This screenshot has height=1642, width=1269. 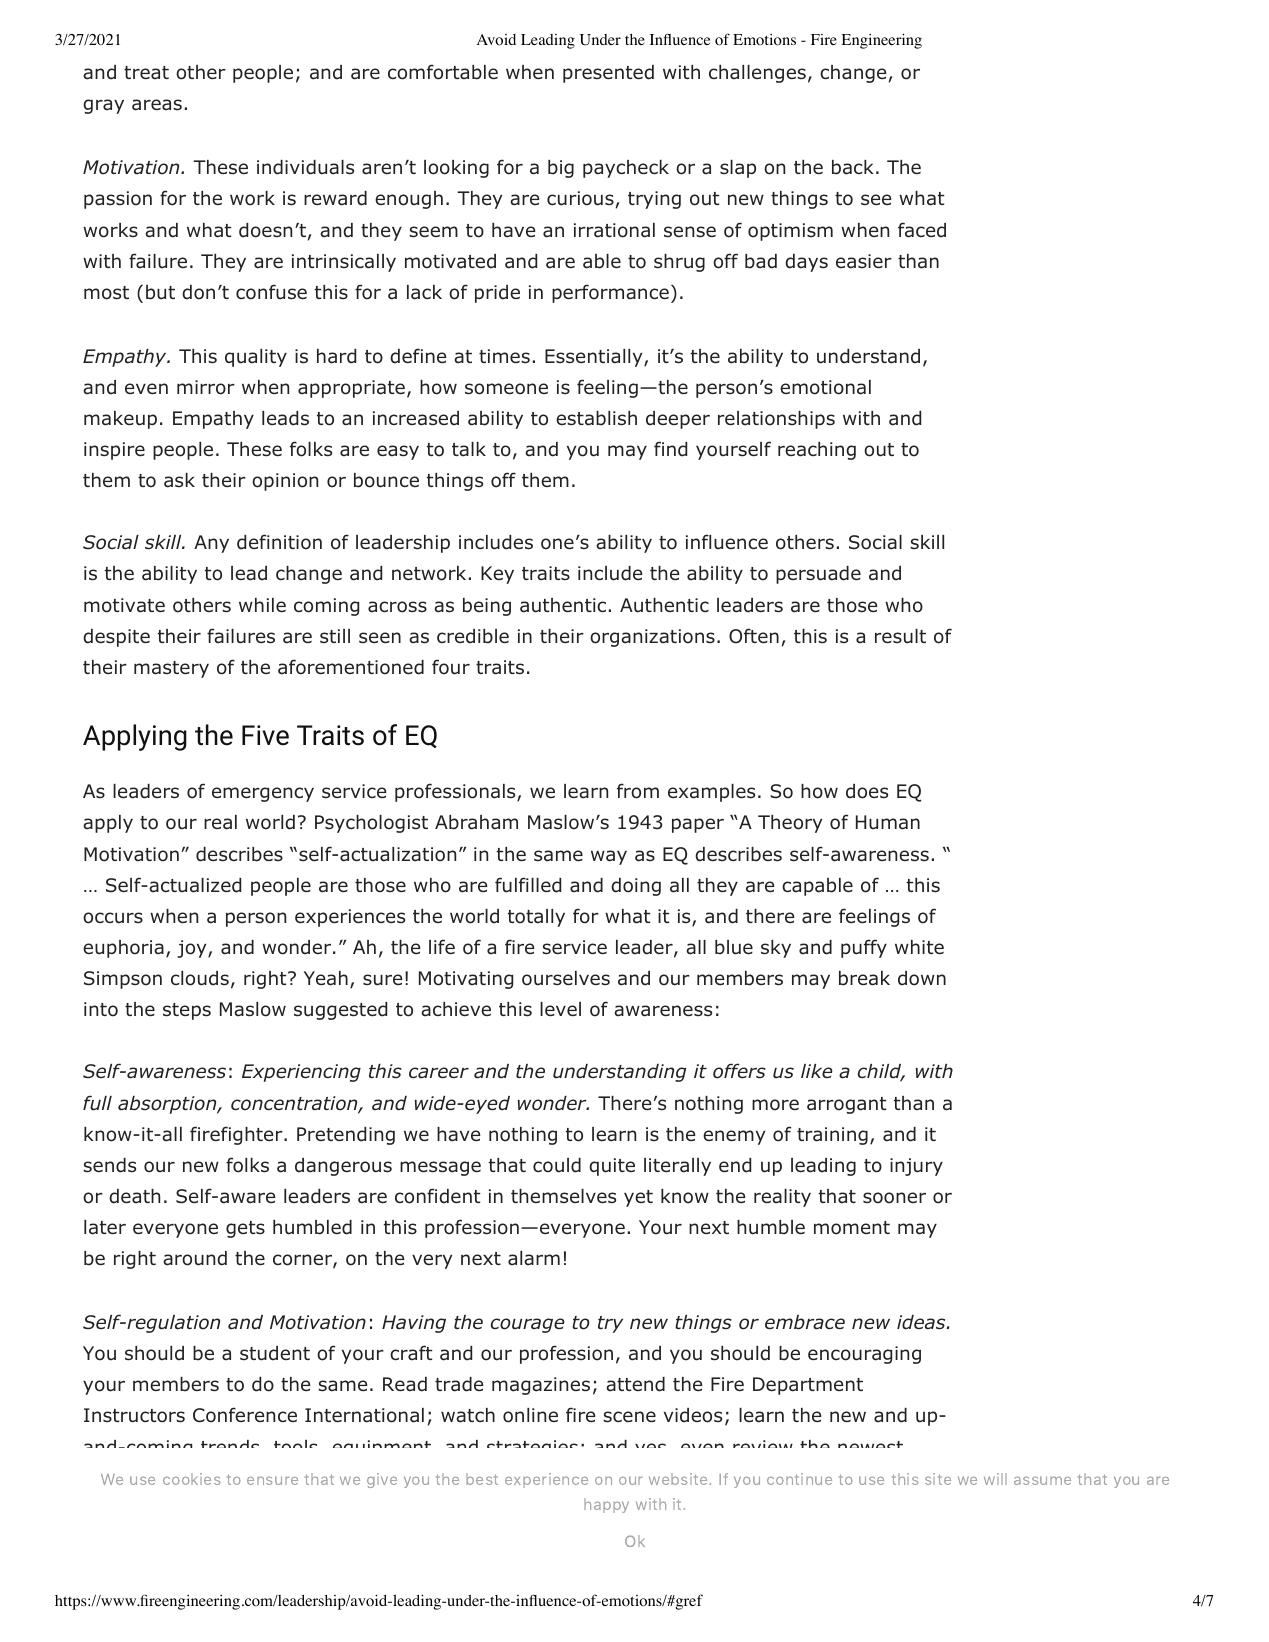 What do you see at coordinates (853, 167) in the screenshot?
I see `back` at bounding box center [853, 167].
